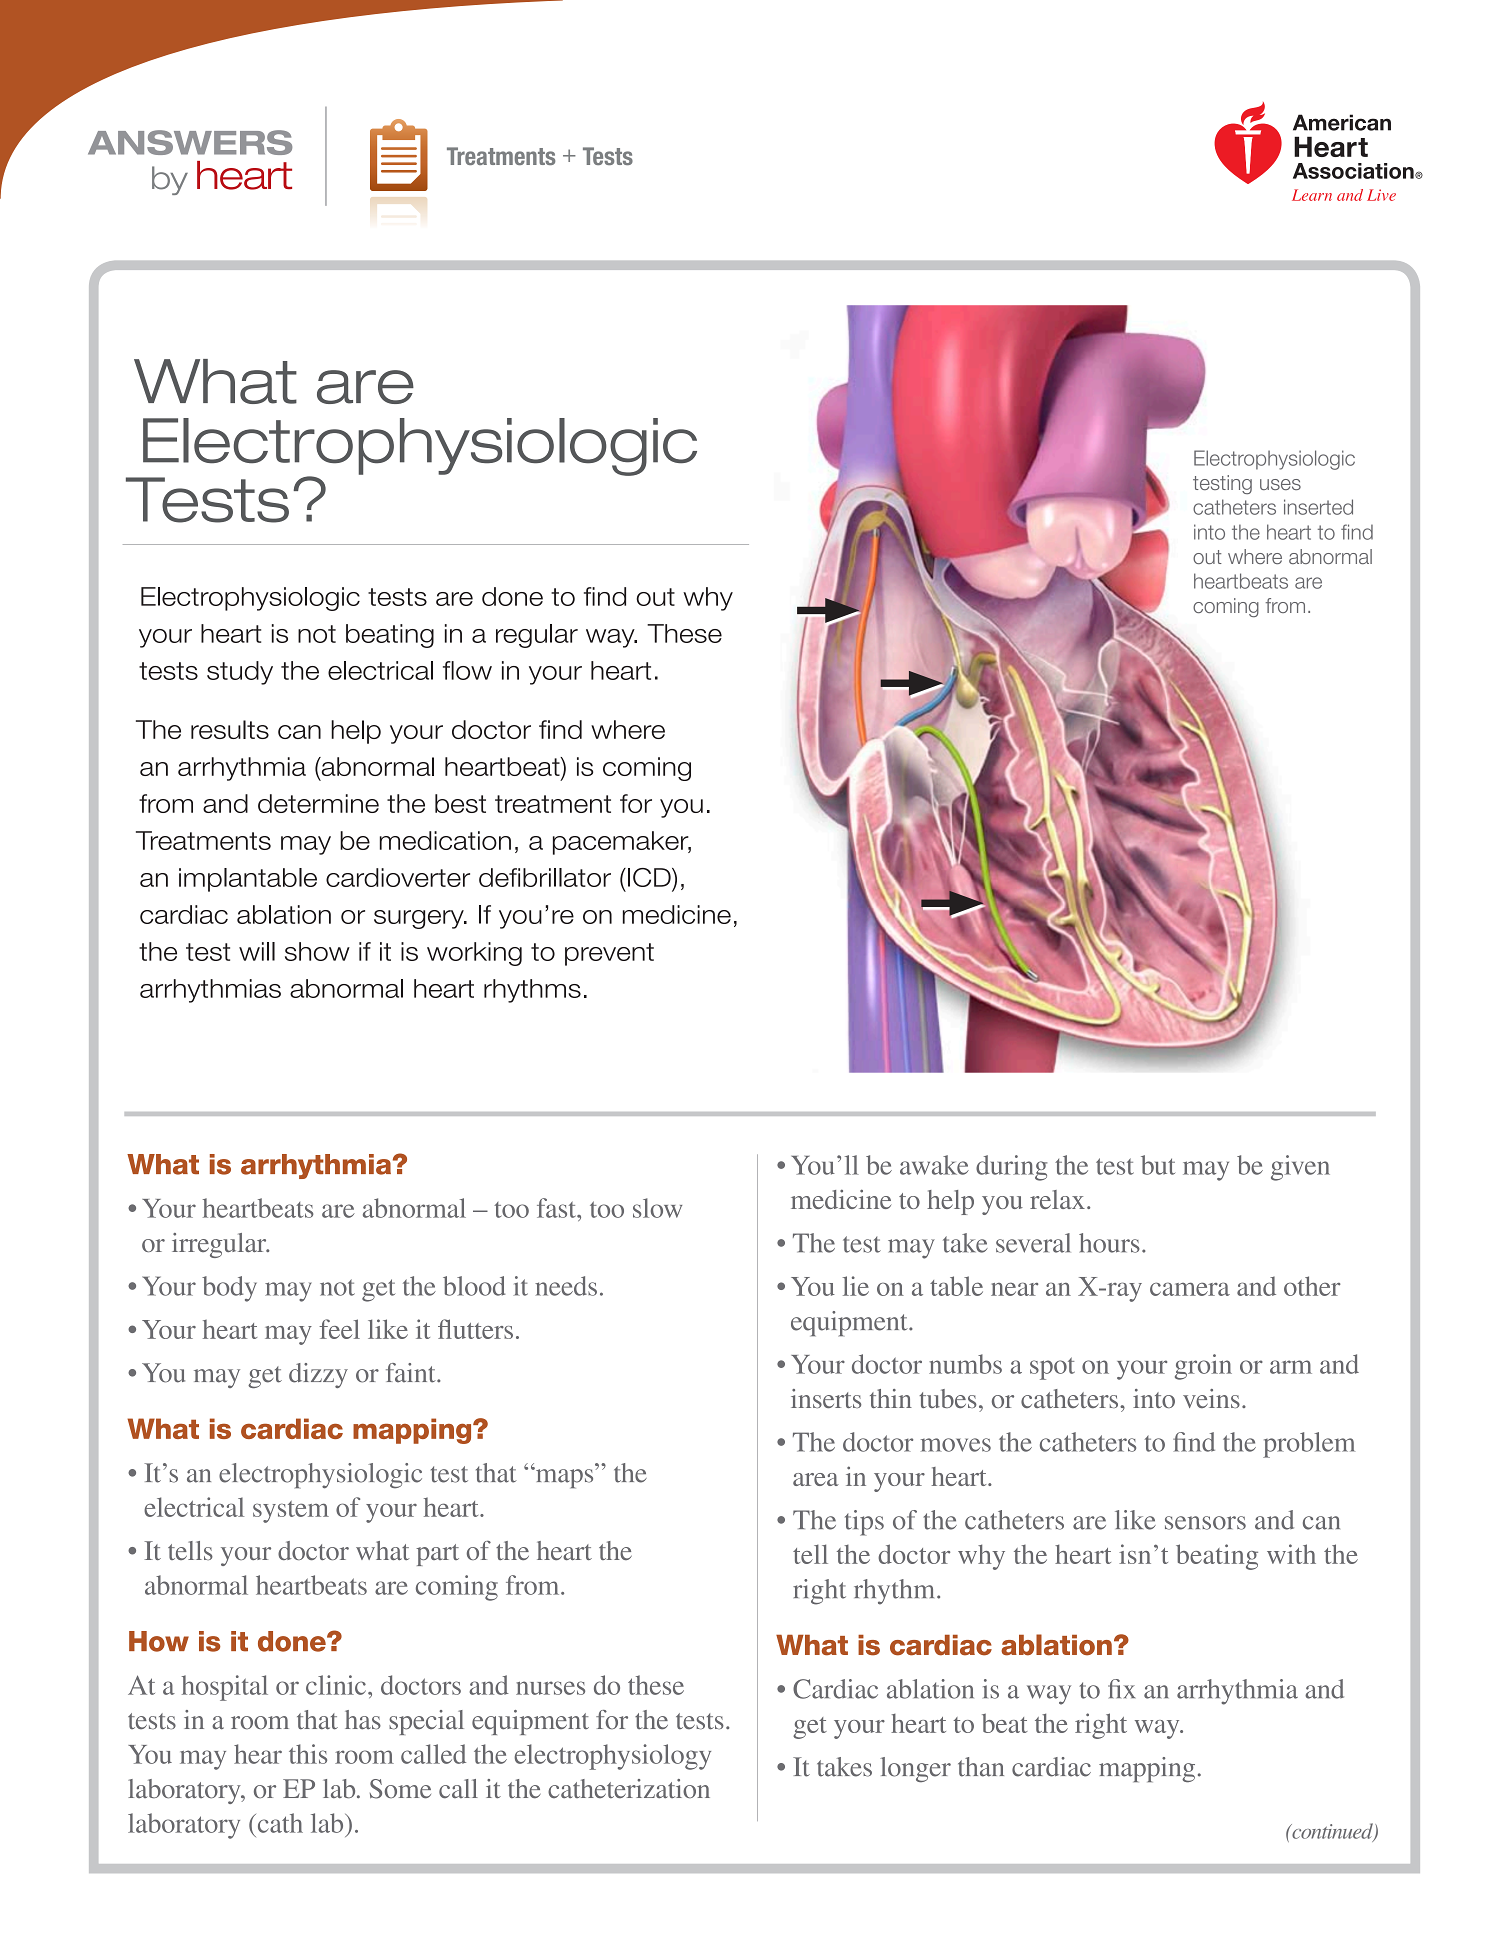 Image resolution: width=1509 pixels, height=1952 pixels. What do you see at coordinates (317, 951) in the screenshot?
I see `show` at bounding box center [317, 951].
